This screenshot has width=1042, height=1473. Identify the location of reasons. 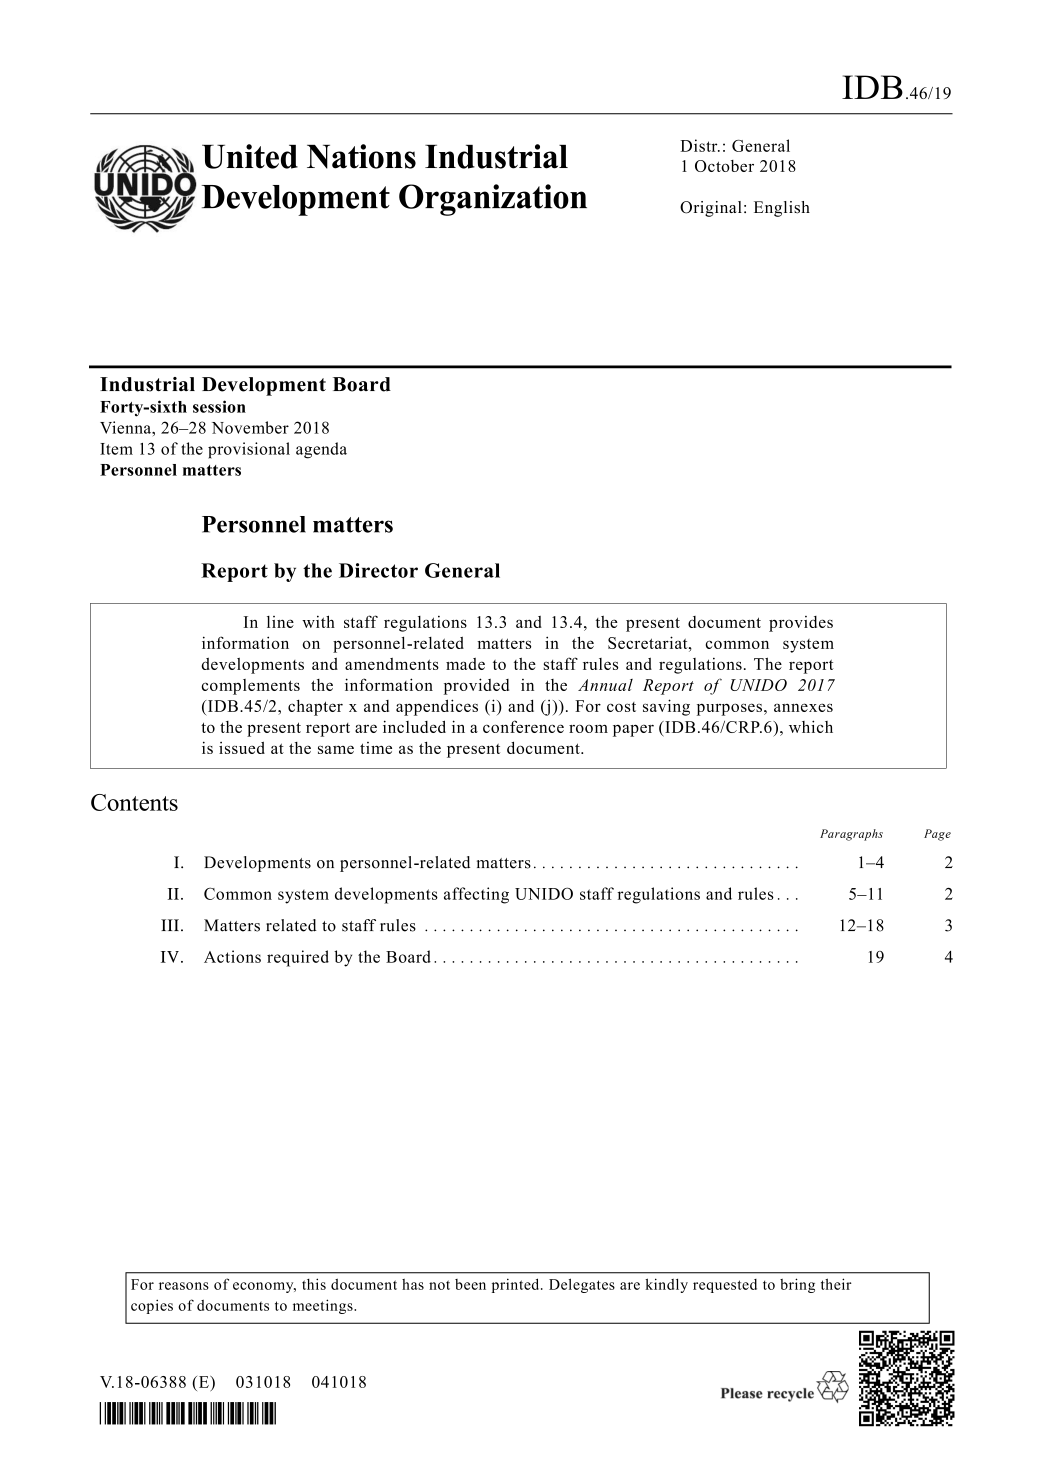
(184, 1286).
